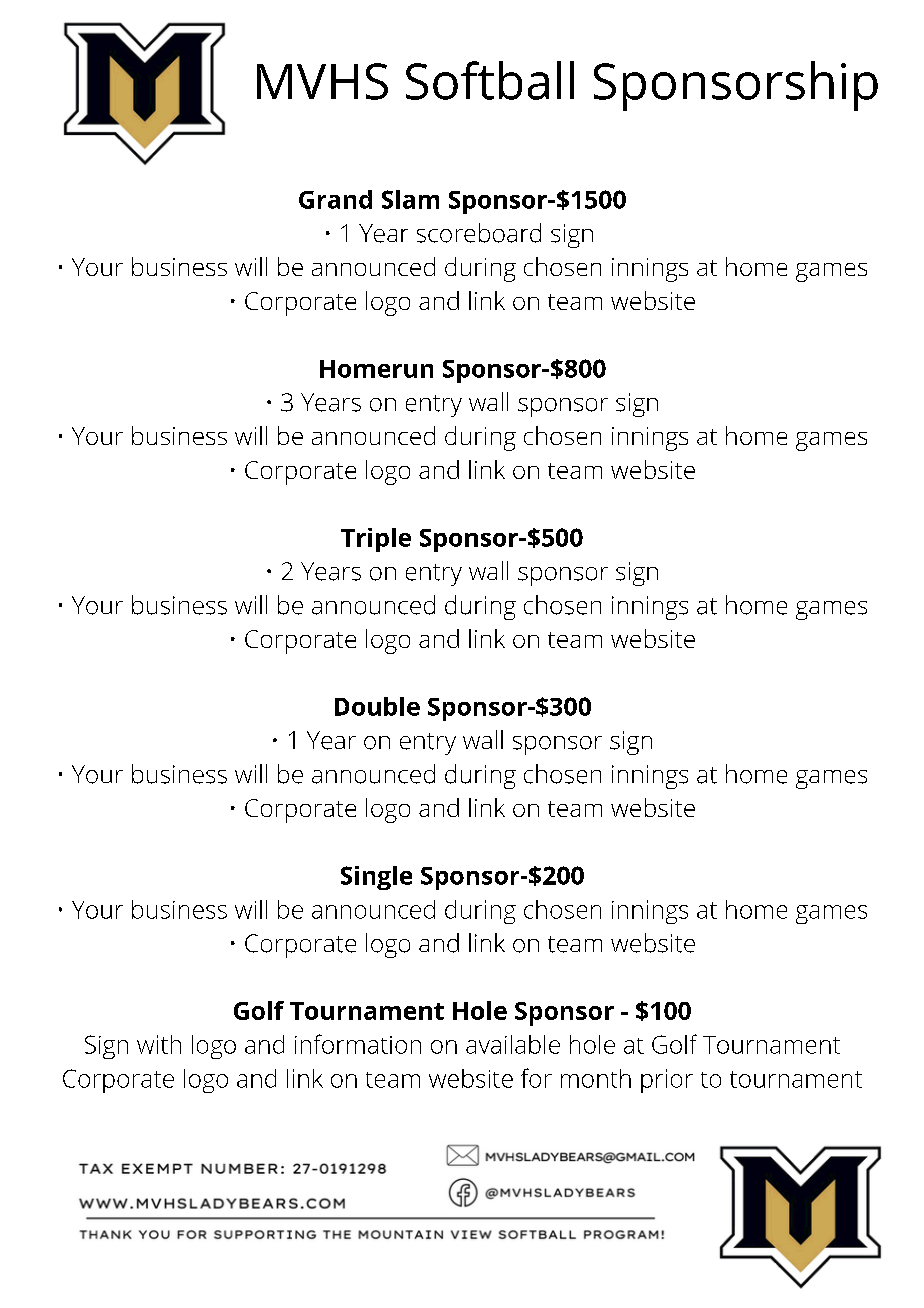 Image resolution: width=924 pixels, height=1308 pixels. Describe the element at coordinates (376, 878) in the image. I see `Single` at that location.
